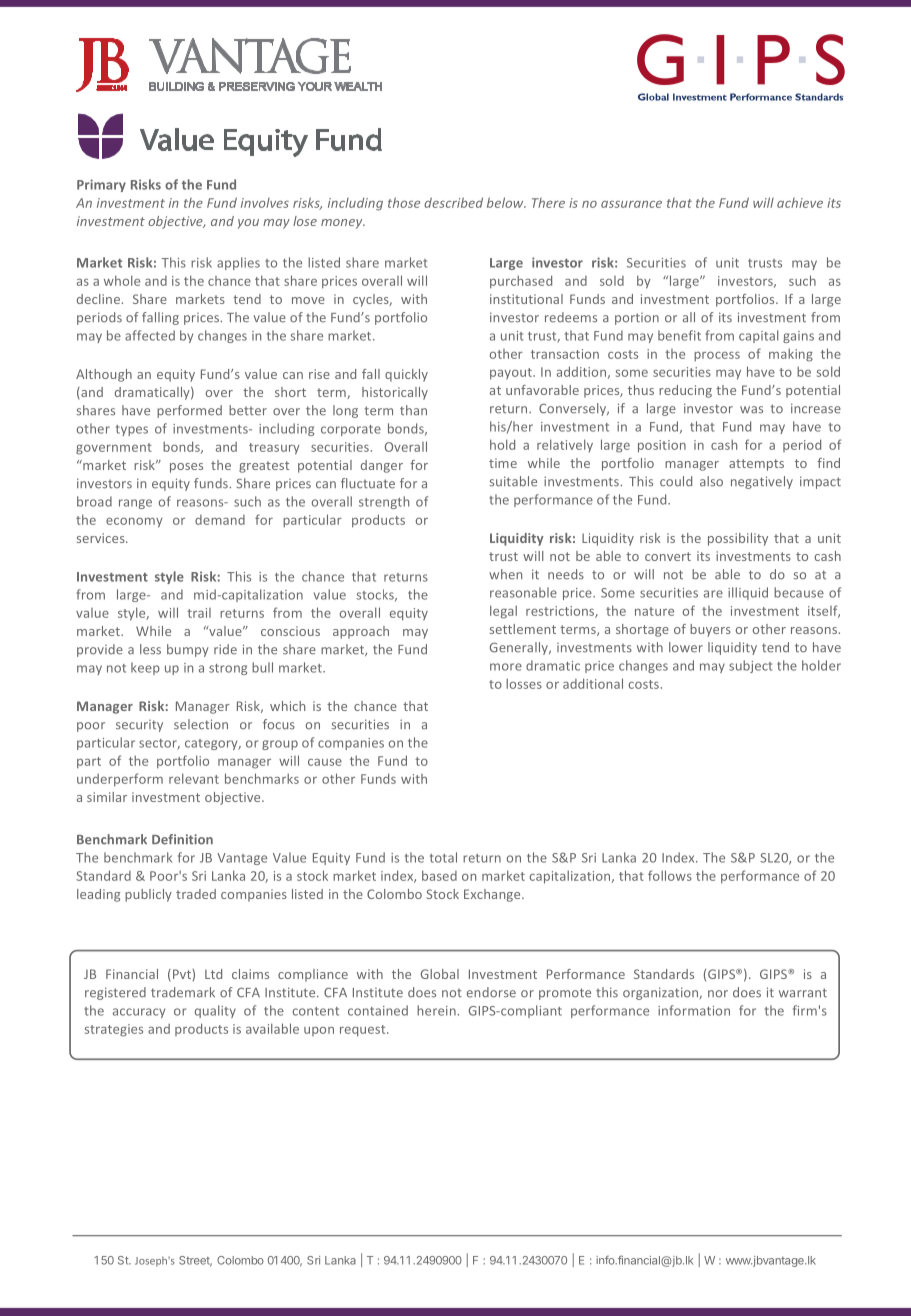 The width and height of the screenshot is (911, 1316). What do you see at coordinates (413, 410) in the screenshot?
I see `than` at bounding box center [413, 410].
